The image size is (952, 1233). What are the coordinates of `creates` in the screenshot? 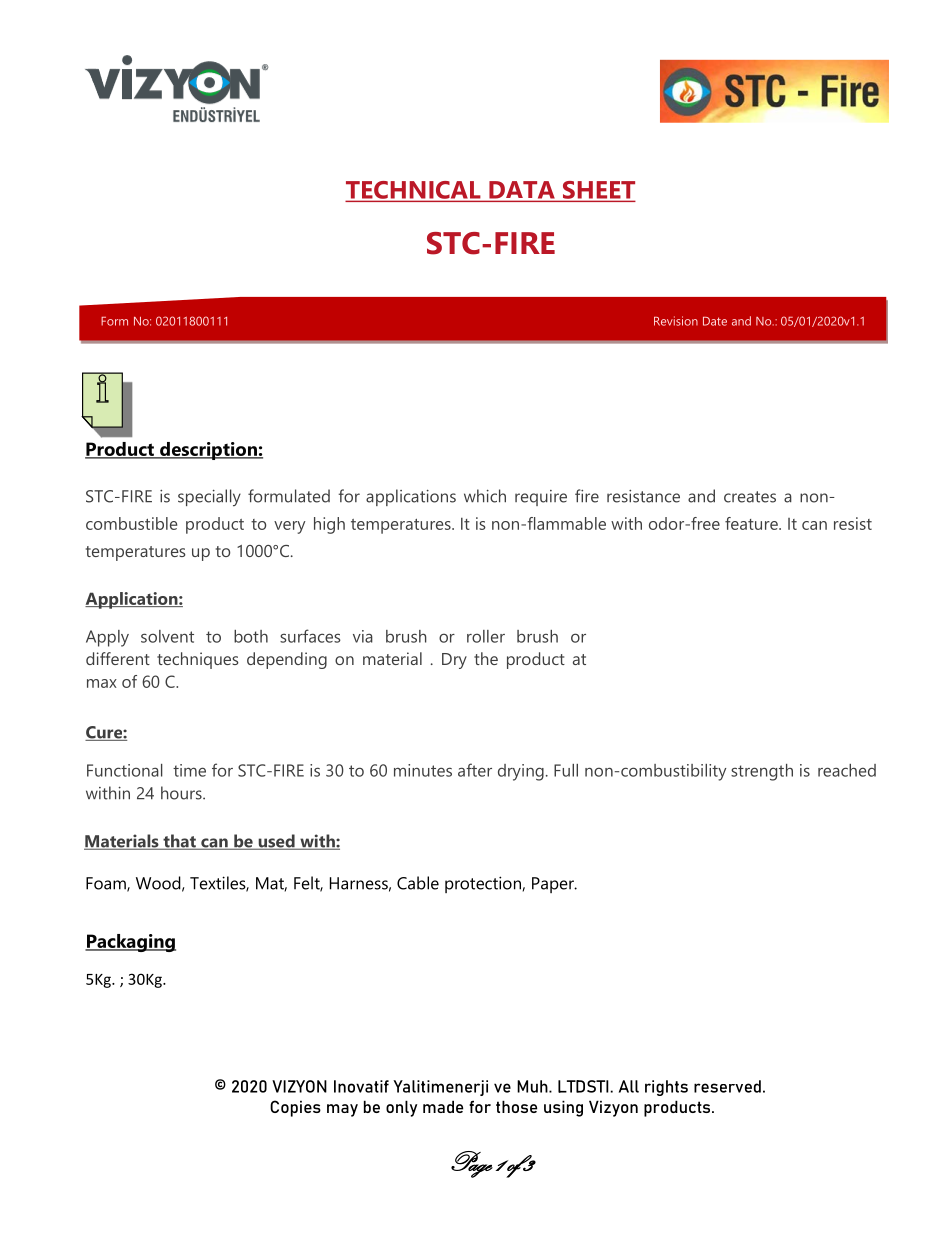 It's located at (750, 497).
